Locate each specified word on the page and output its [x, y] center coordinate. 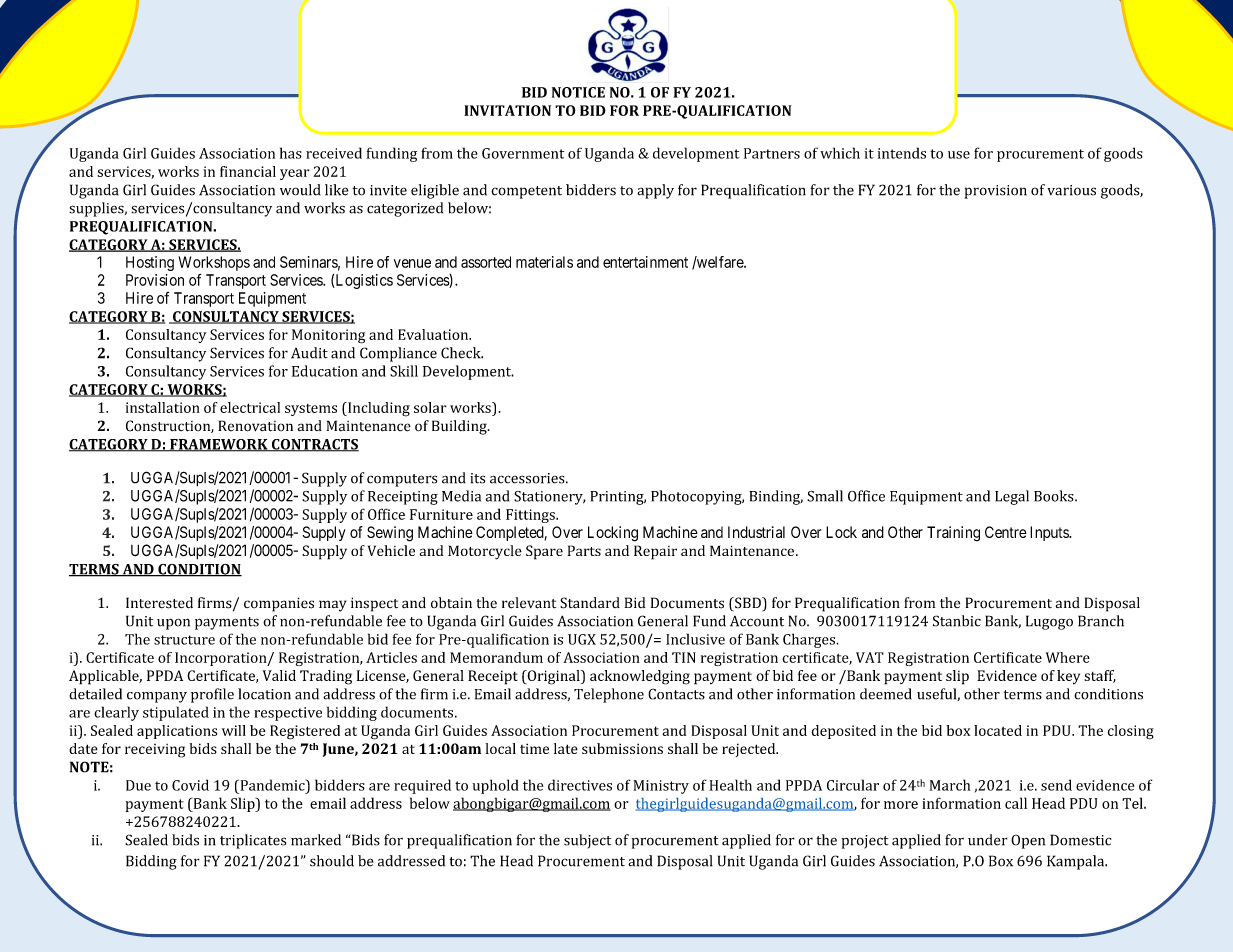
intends [902, 153]
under [988, 840]
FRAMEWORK [219, 445]
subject [587, 841]
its [477, 478]
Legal [1012, 497]
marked [316, 840]
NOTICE [578, 92]
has [291, 153]
